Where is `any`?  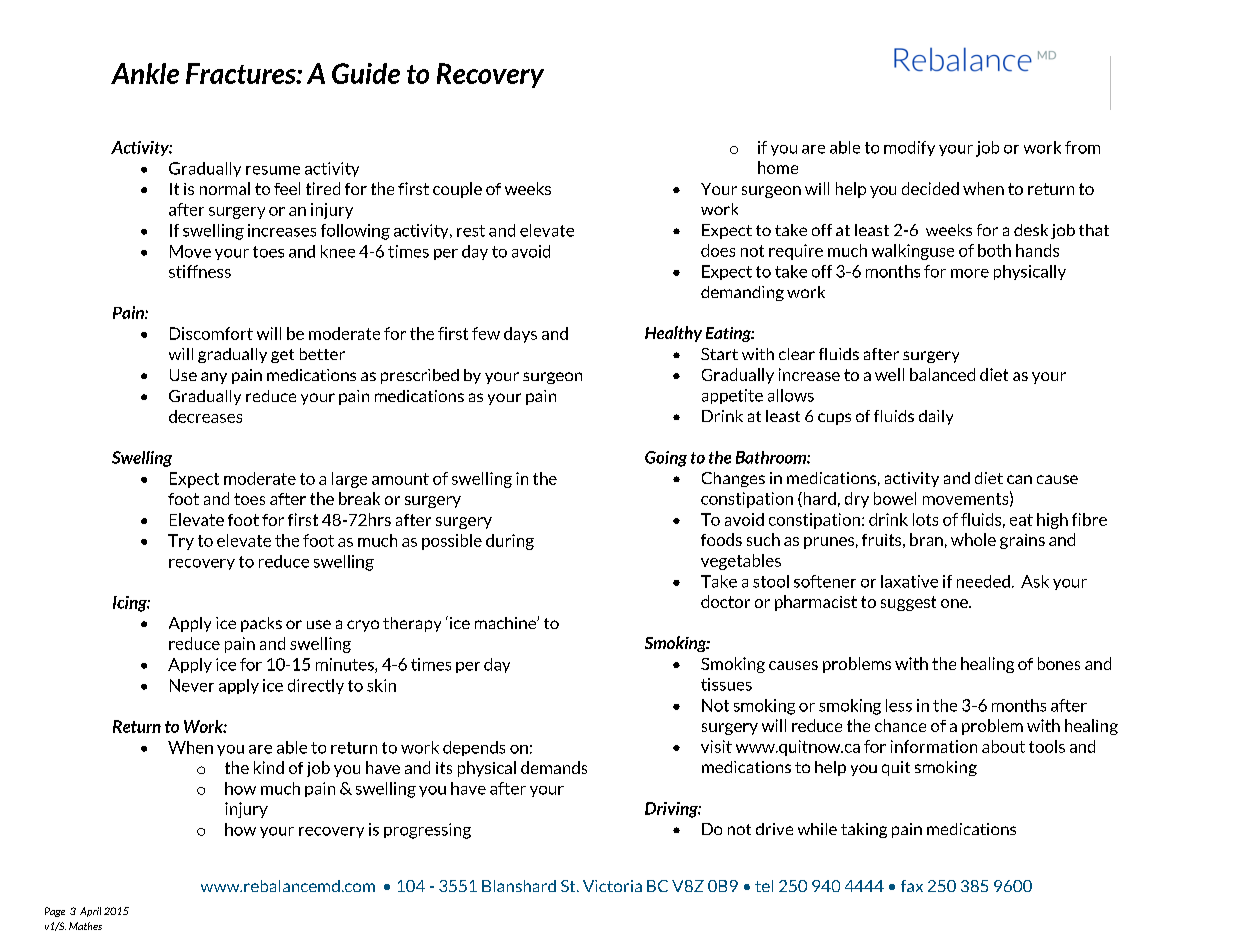 any is located at coordinates (214, 378).
